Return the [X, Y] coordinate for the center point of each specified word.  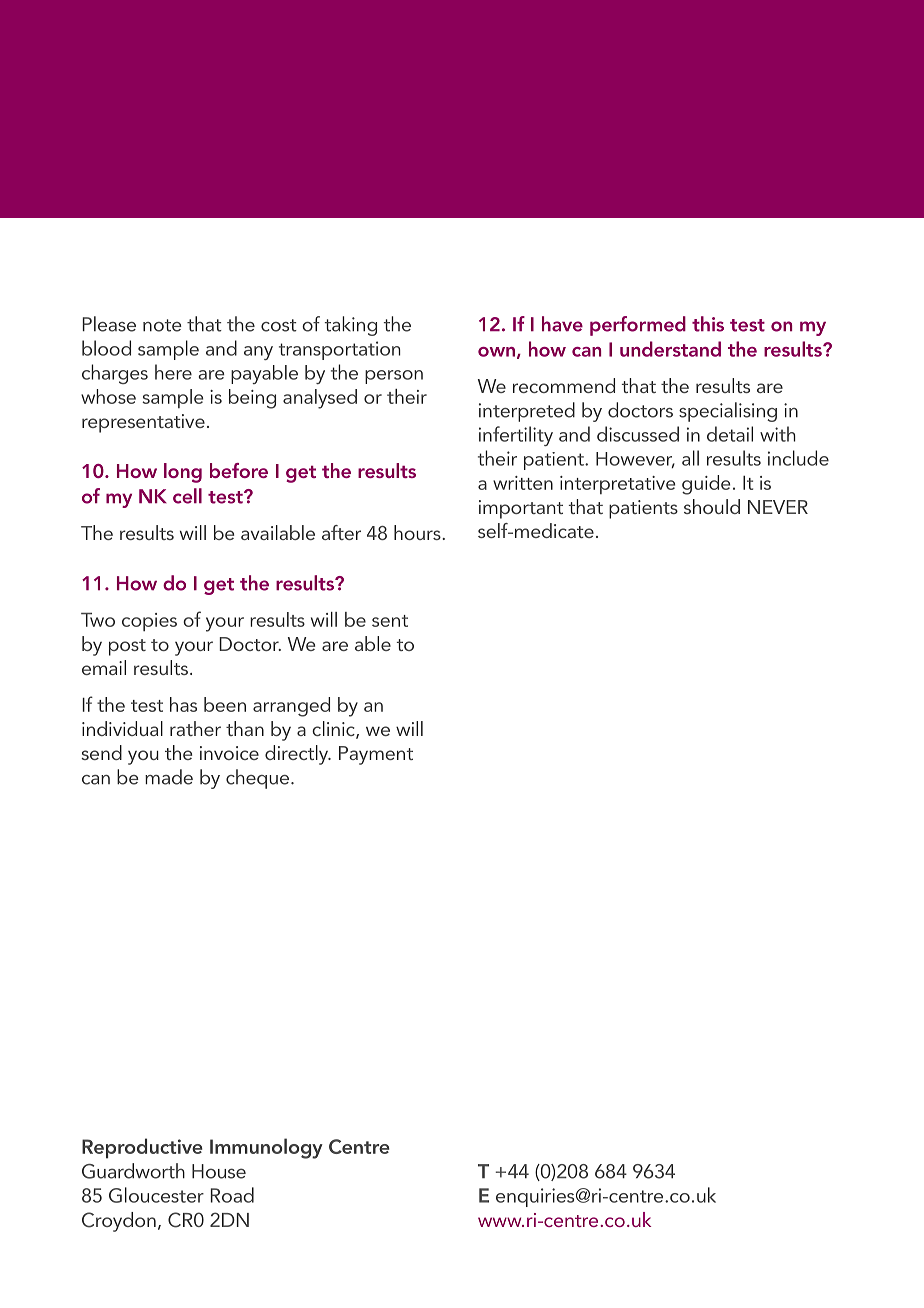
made [169, 777]
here [173, 372]
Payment [376, 755]
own [496, 352]
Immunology [266, 1148]
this [708, 324]
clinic [334, 730]
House [219, 1171]
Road [232, 1195]
